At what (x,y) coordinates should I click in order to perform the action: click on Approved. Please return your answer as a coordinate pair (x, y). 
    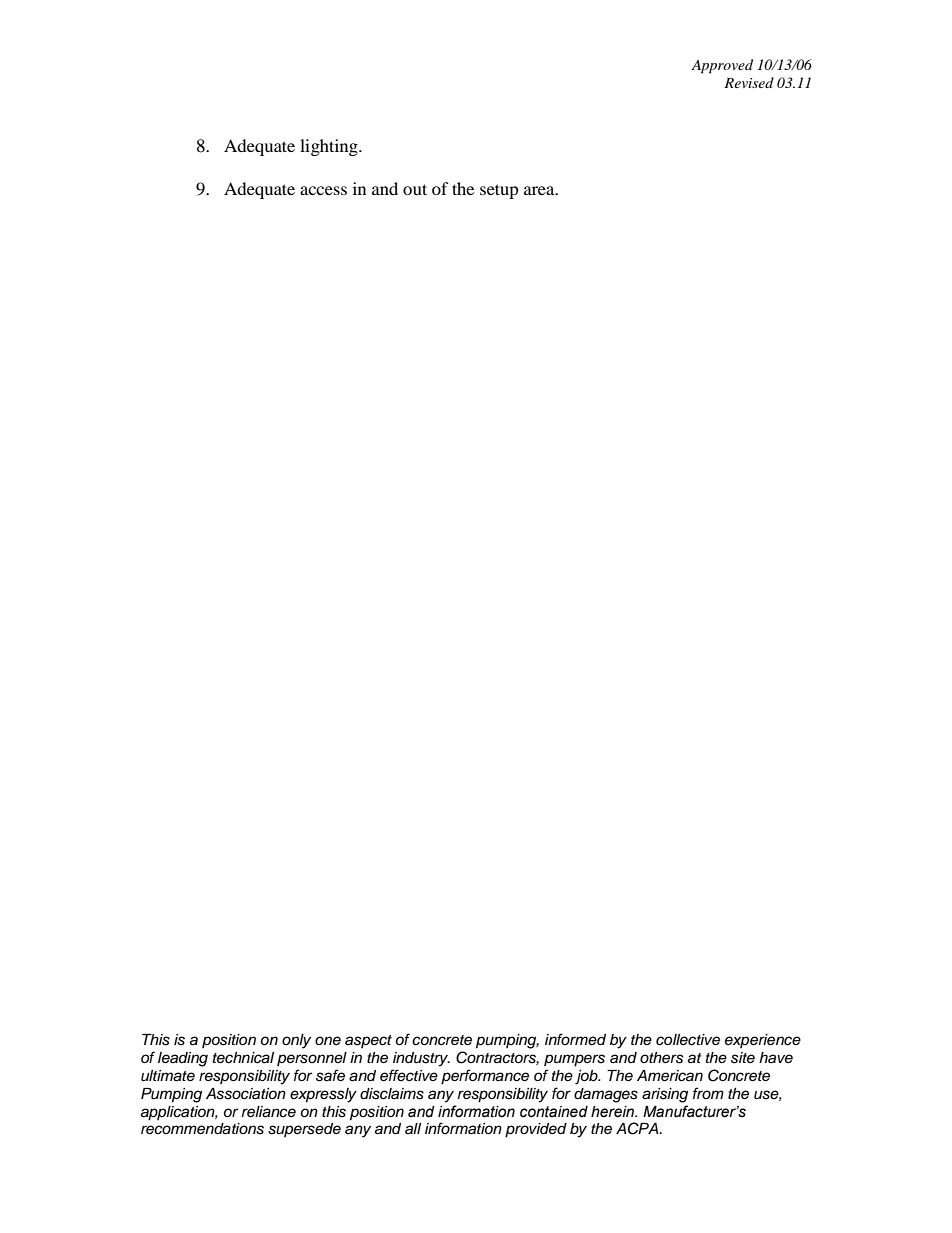
    Looking at the image, I should click on (722, 66).
